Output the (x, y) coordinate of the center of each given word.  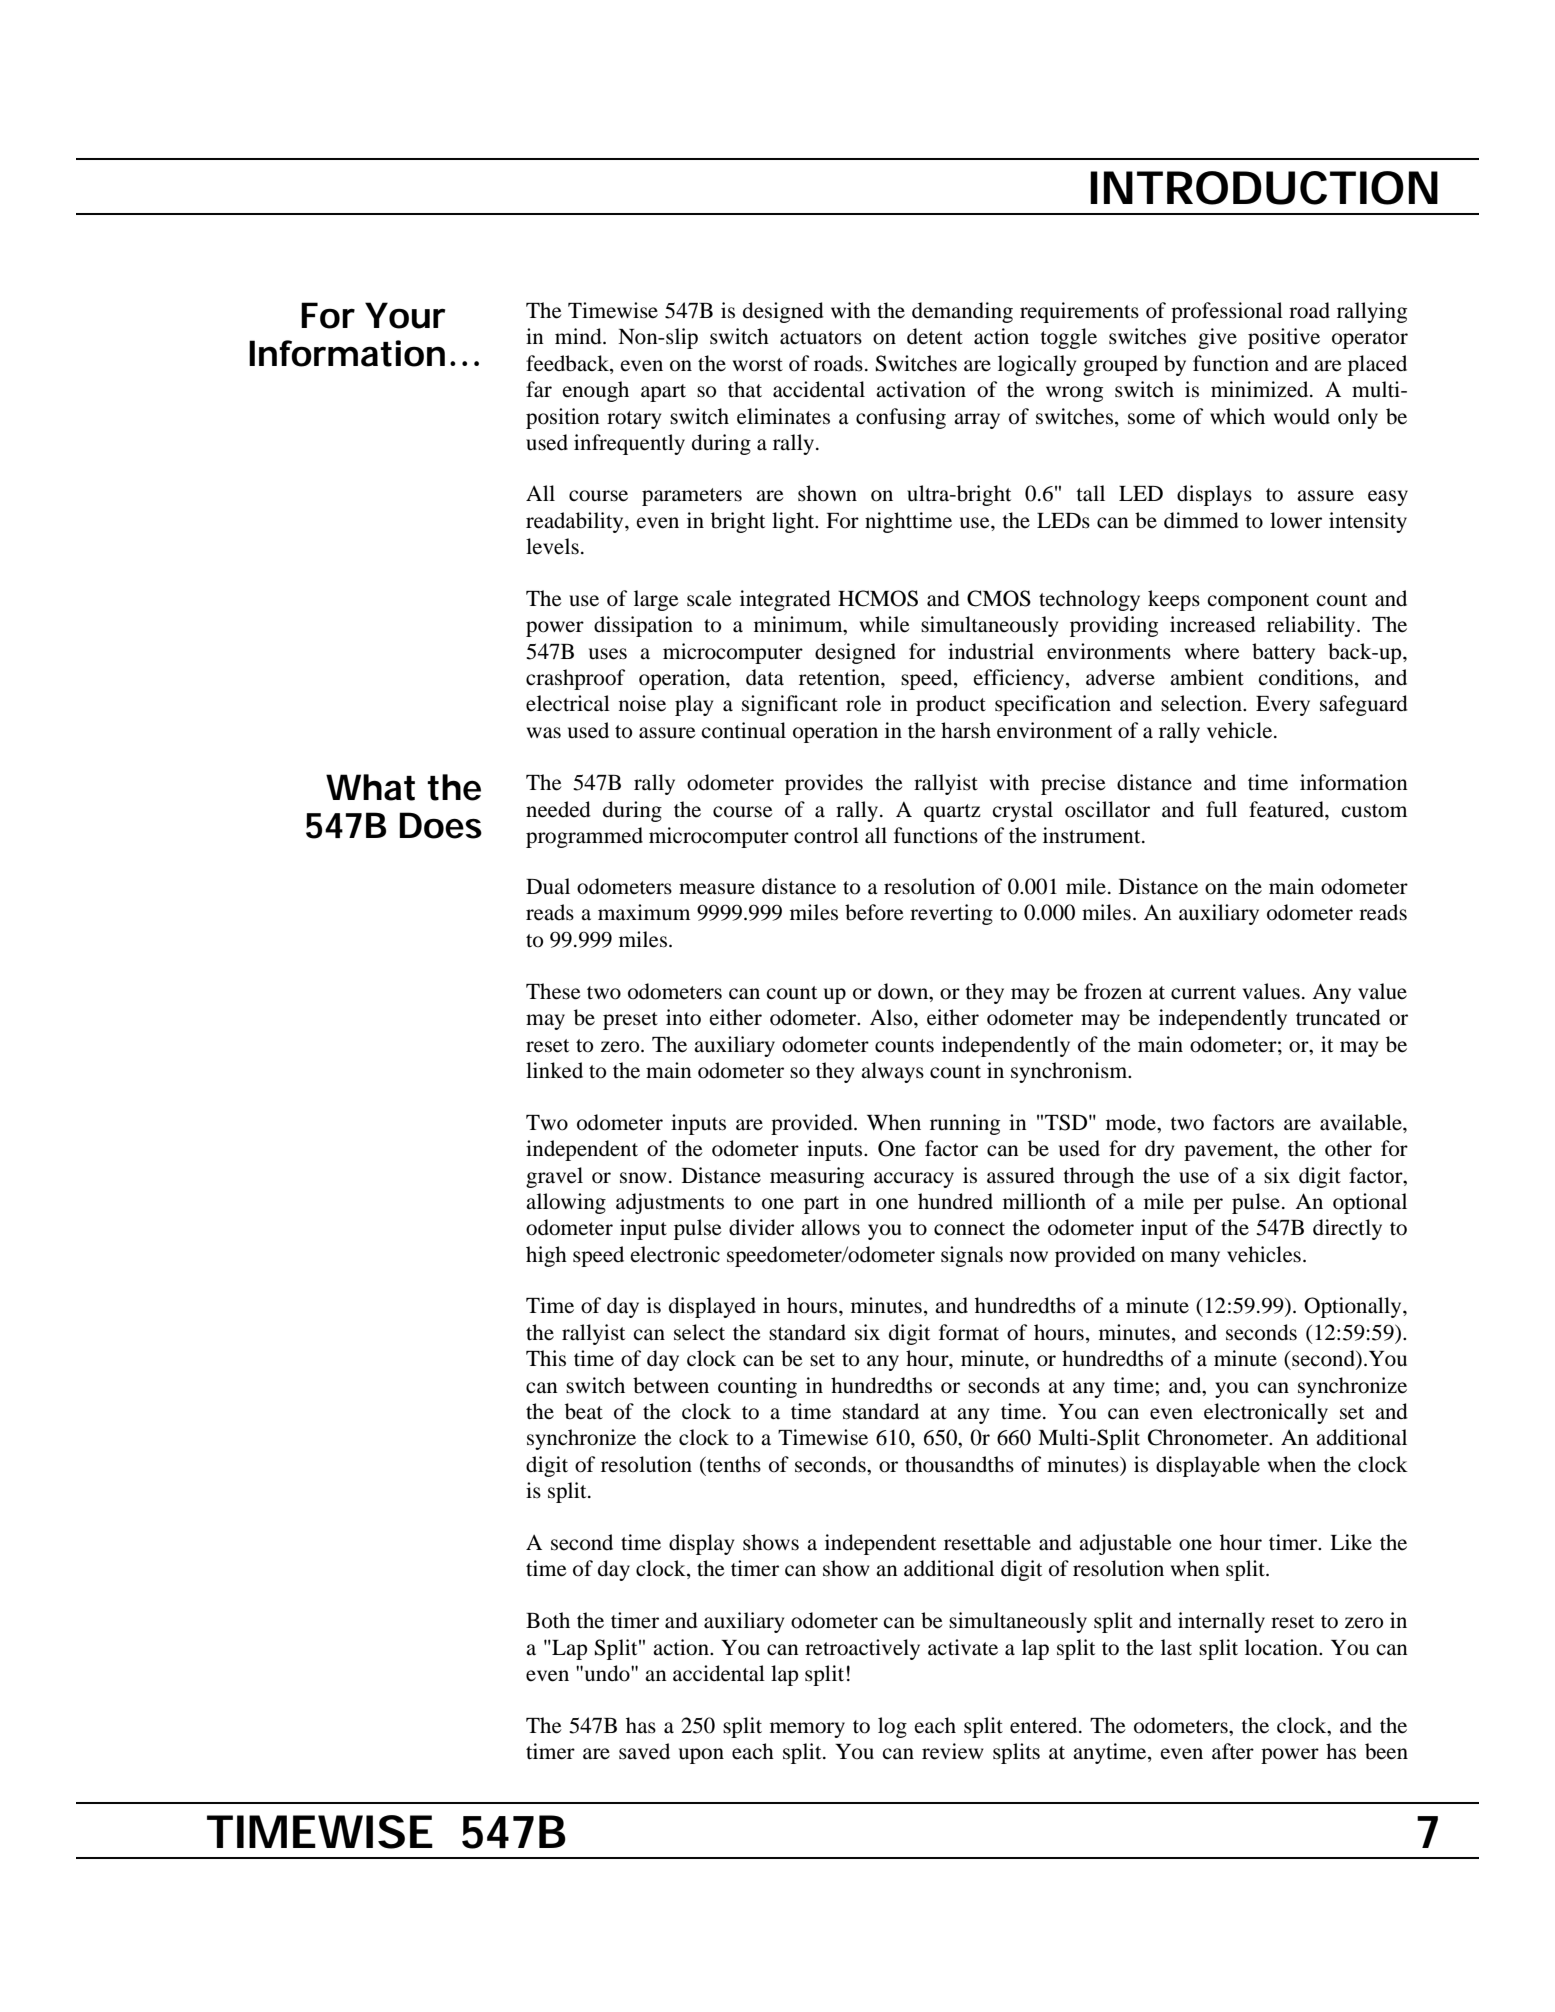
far (539, 389)
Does (440, 825)
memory (807, 1730)
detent (935, 336)
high (546, 1256)
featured (1287, 809)
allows (830, 1227)
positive (1284, 338)
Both (548, 1620)
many (1195, 1259)
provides (824, 784)
